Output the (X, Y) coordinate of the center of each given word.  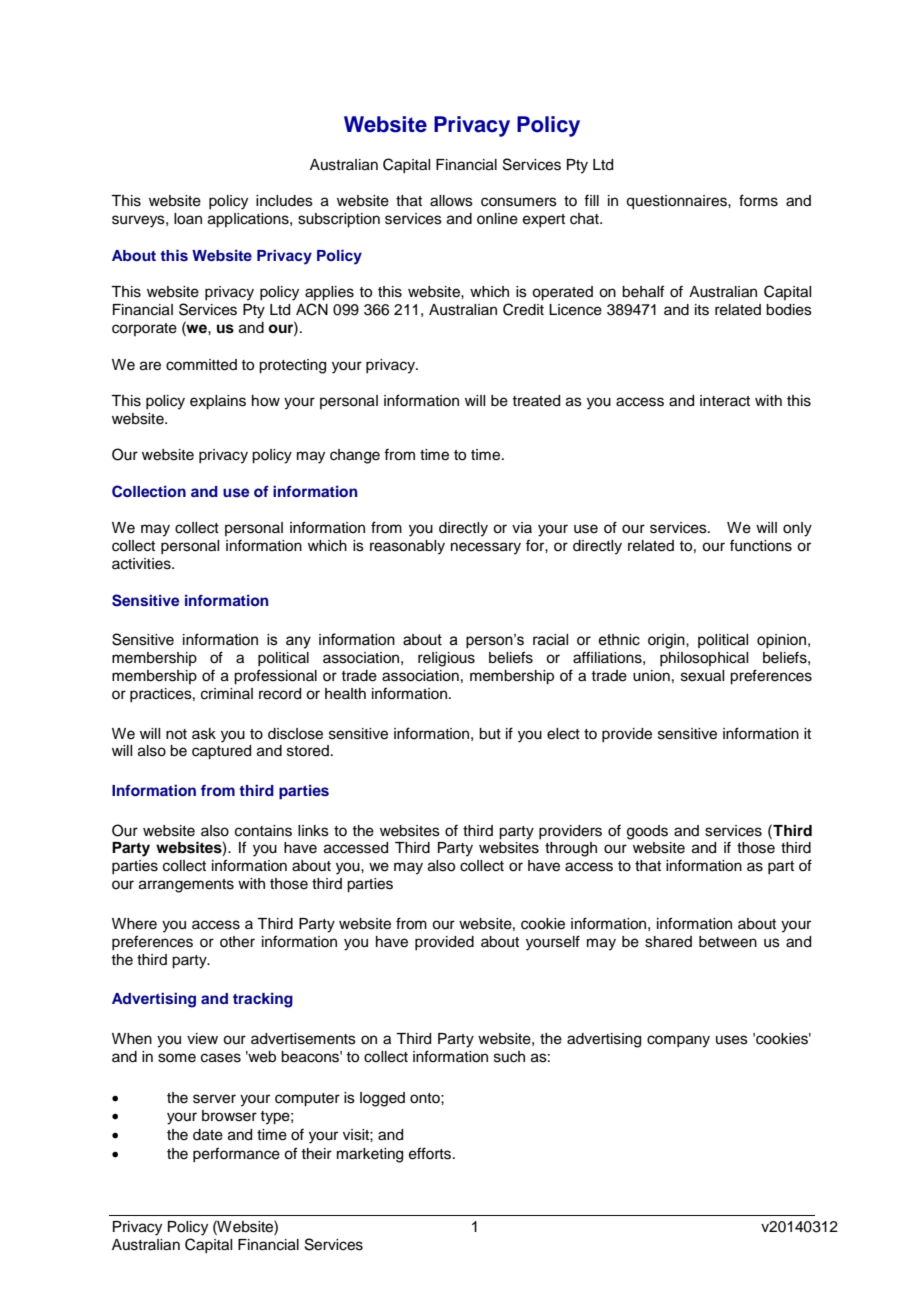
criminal (227, 694)
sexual (702, 676)
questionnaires (677, 202)
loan (188, 219)
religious (446, 659)
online (497, 219)
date (208, 1135)
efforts (431, 1153)
